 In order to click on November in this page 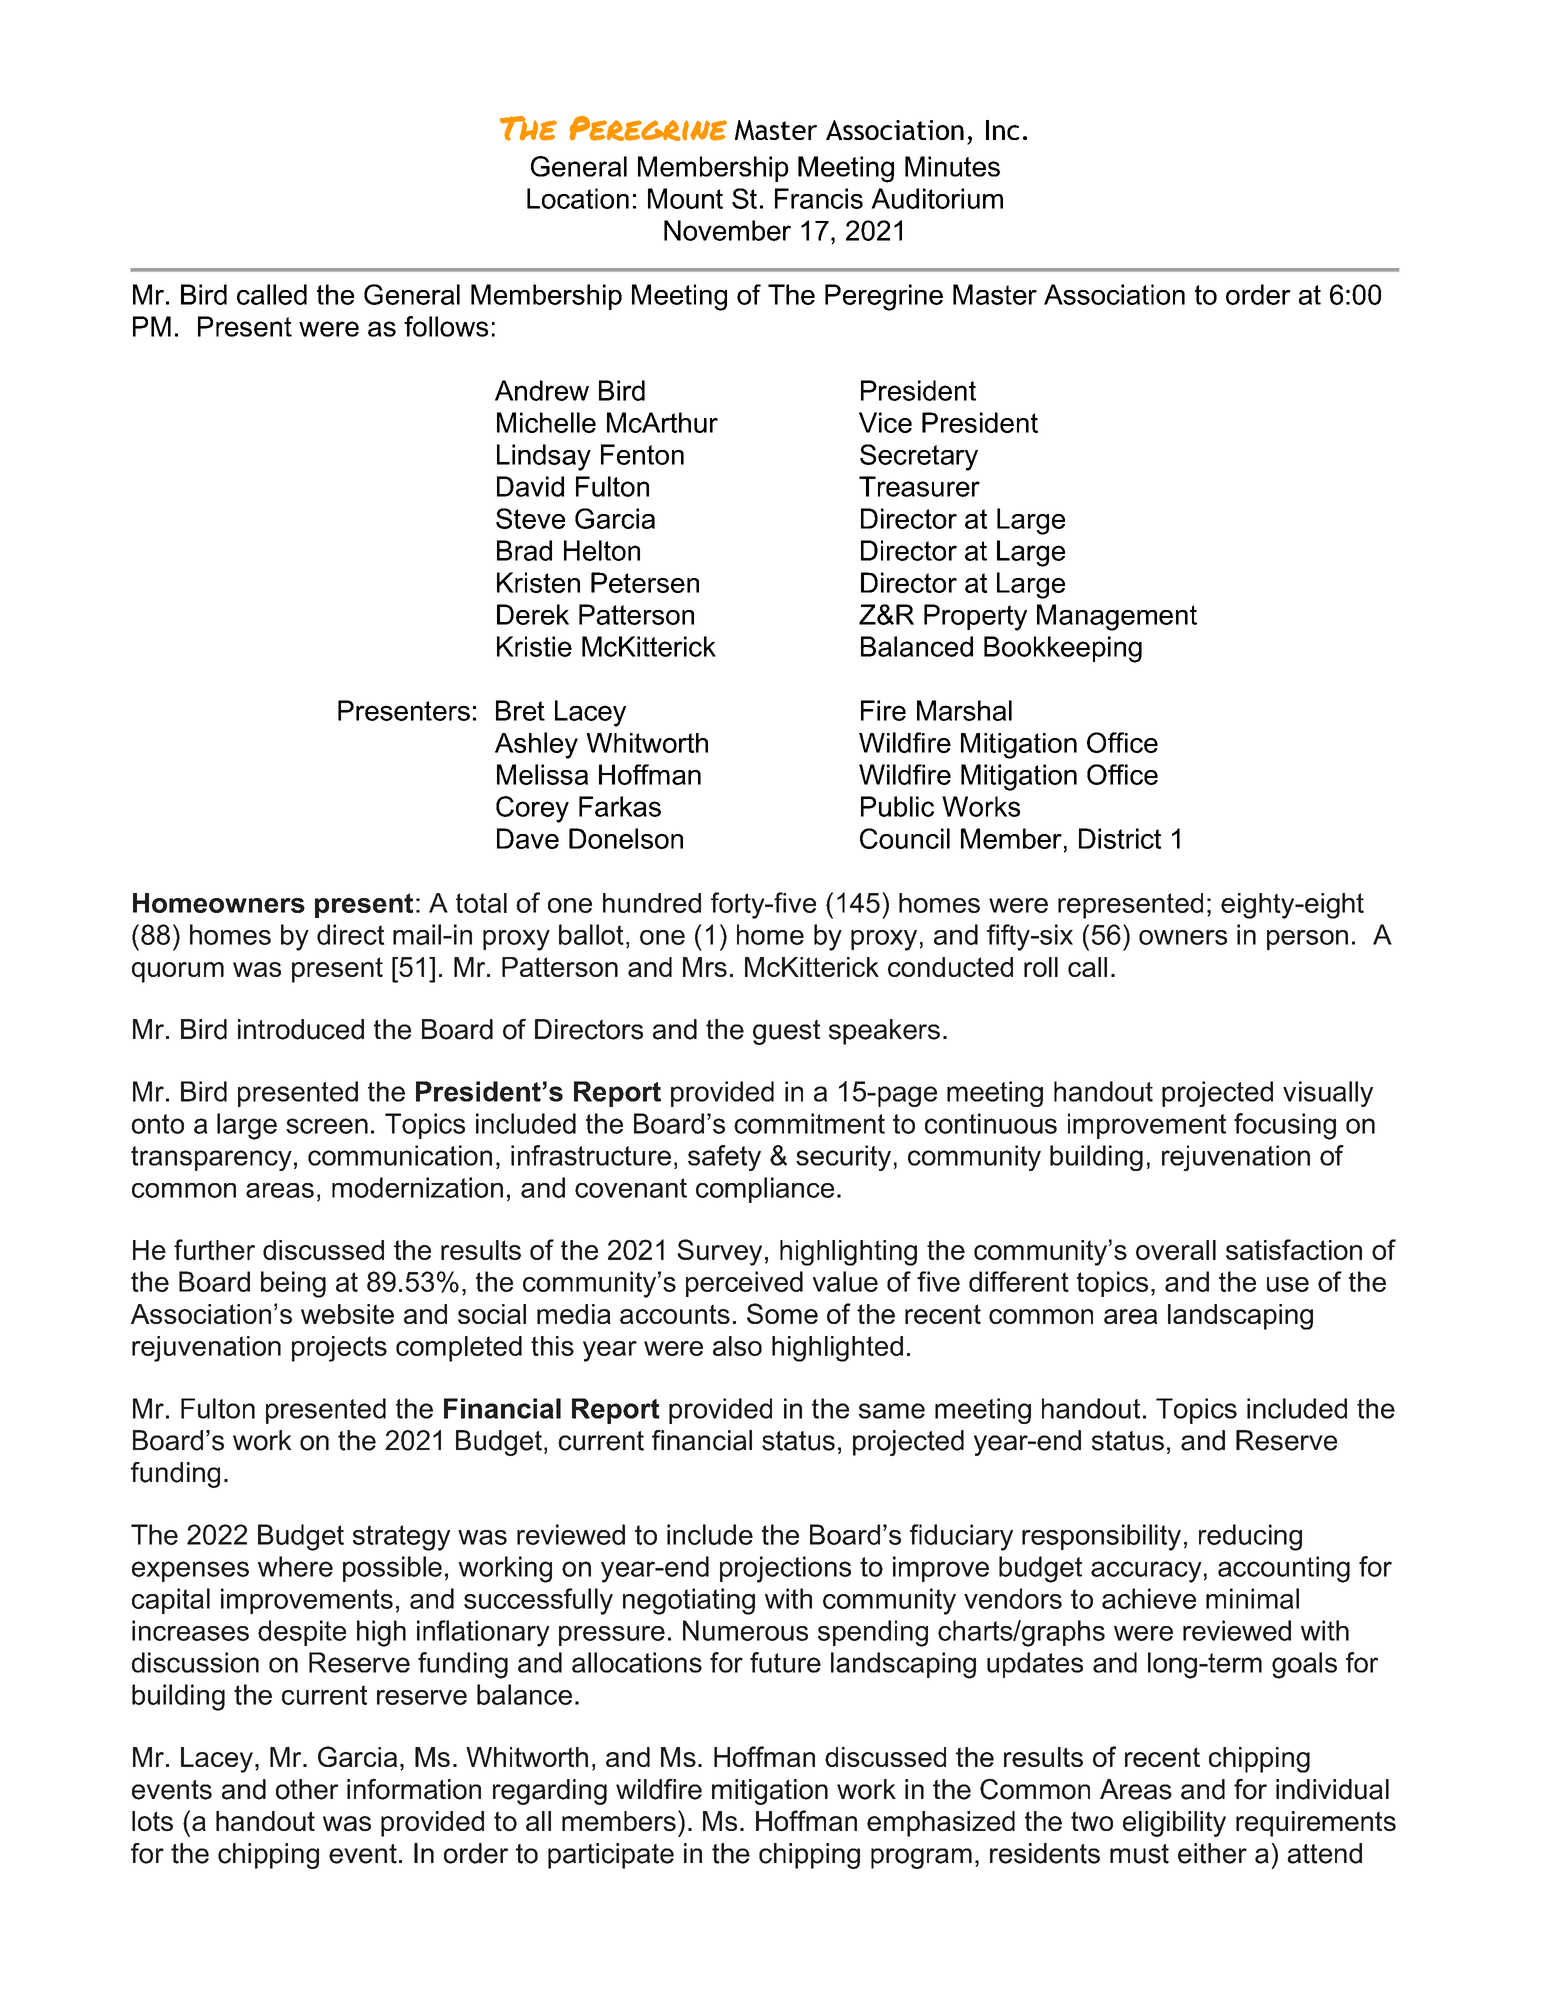, I will do `click(727, 230)`.
